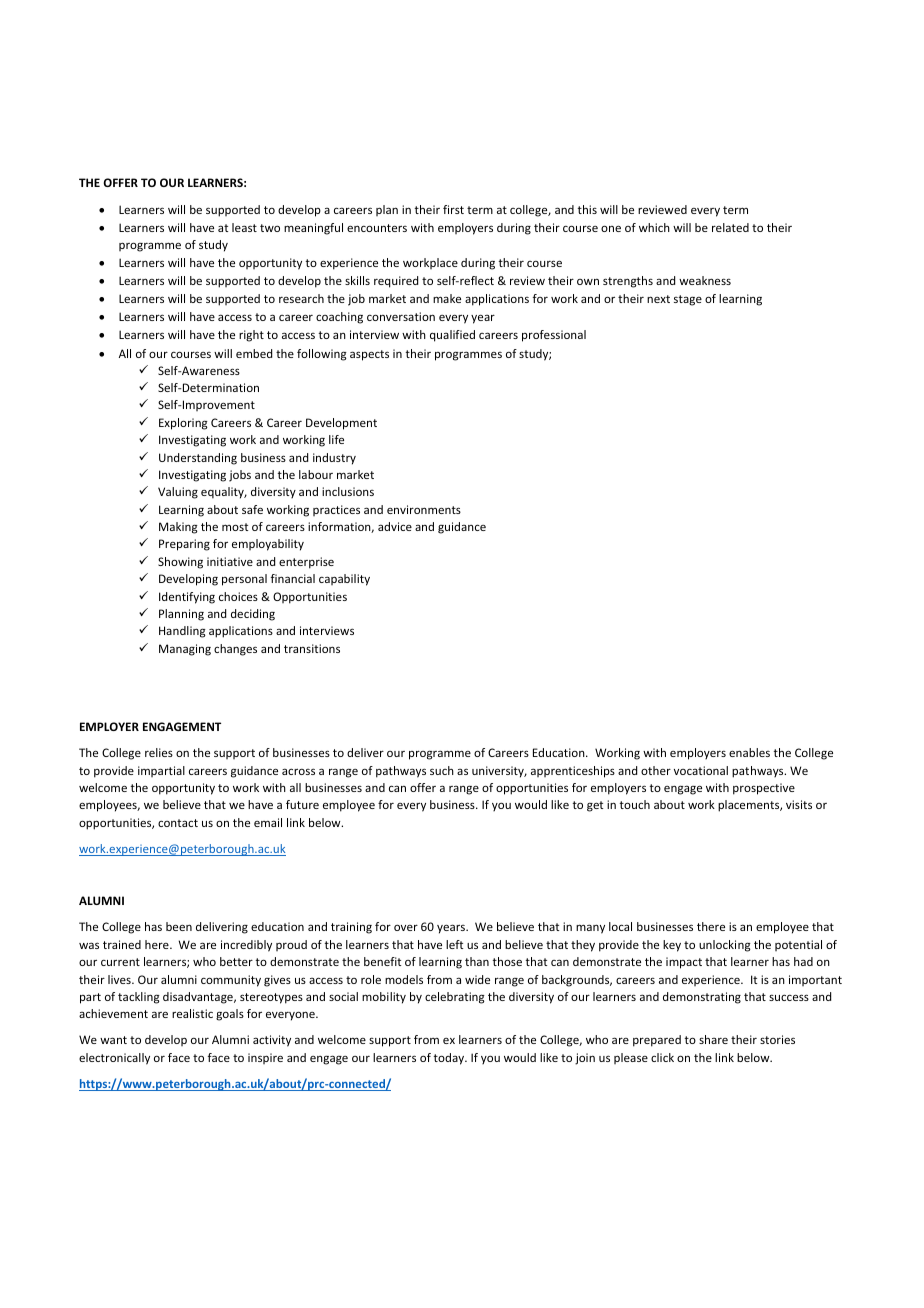 This screenshot has height=1308, width=924. Describe the element at coordinates (554, 336) in the screenshot. I see `professional` at that location.
